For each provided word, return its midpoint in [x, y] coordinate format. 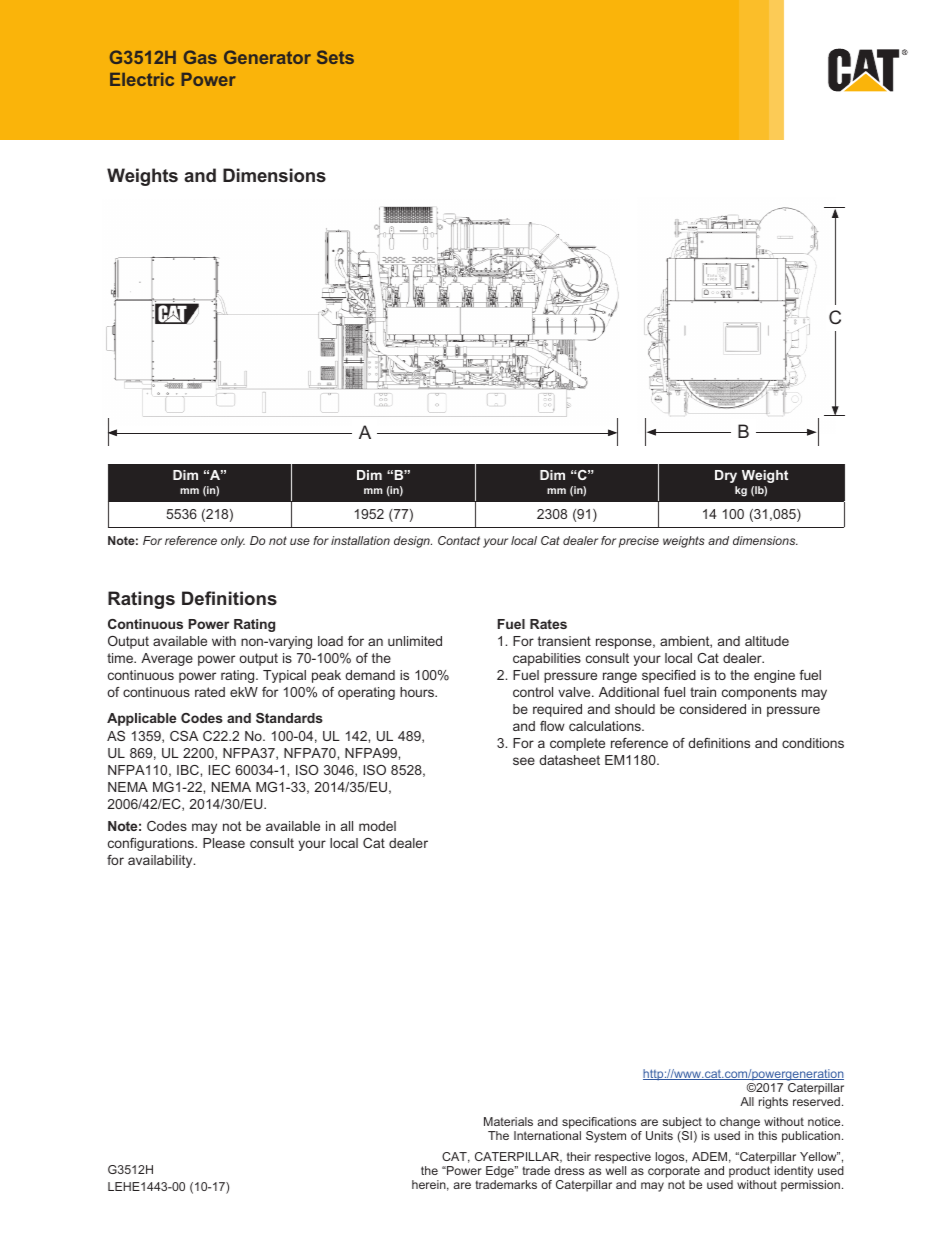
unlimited [415, 641]
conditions [813, 743]
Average [167, 659]
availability [161, 861]
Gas [200, 57]
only [233, 542]
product [749, 1172]
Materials [508, 1121]
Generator [267, 57]
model [377, 826]
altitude [767, 641]
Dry [726, 476]
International [547, 1135]
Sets [335, 57]
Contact [459, 540]
